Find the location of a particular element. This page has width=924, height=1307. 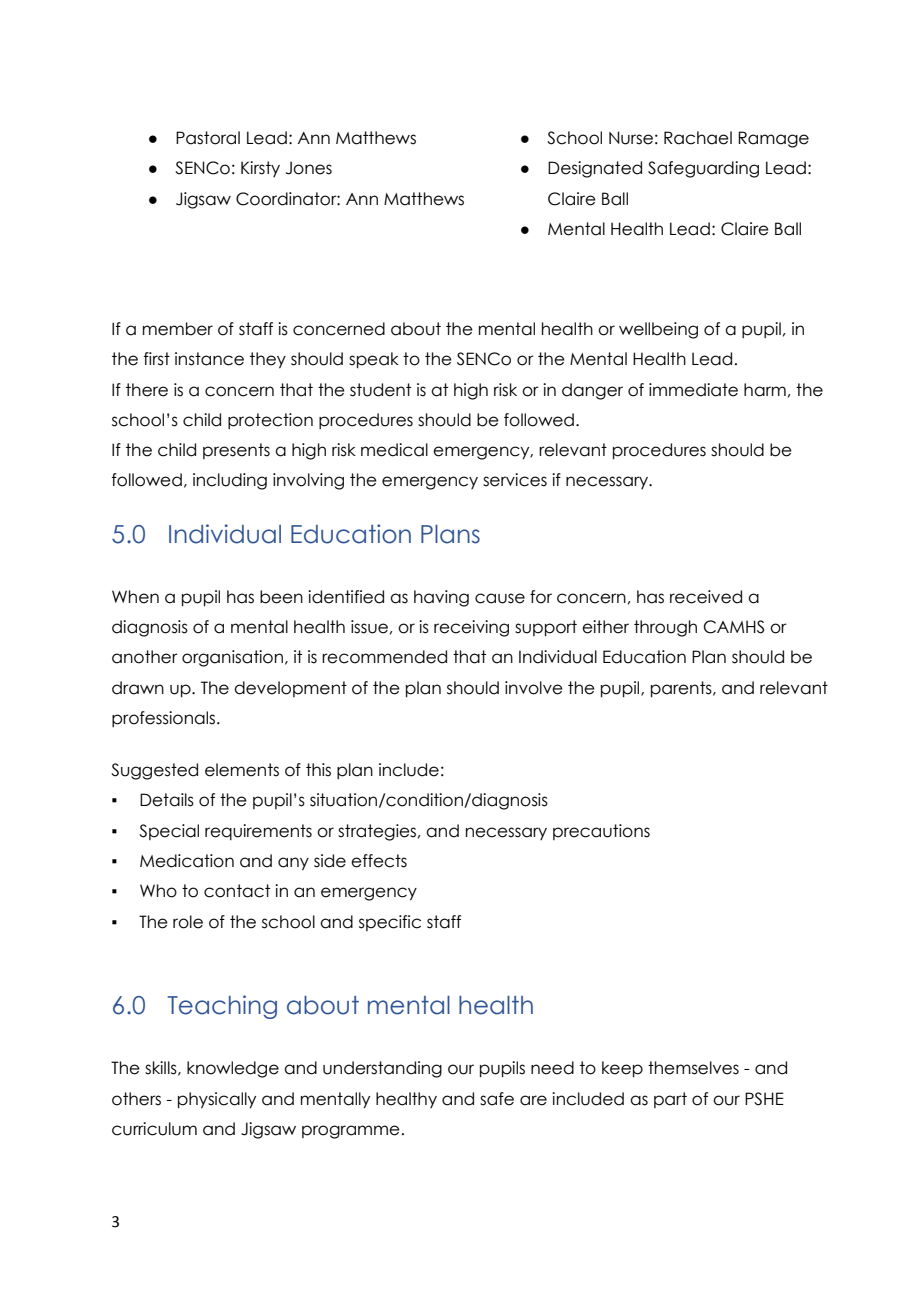

Jones is located at coordinates (309, 168).
